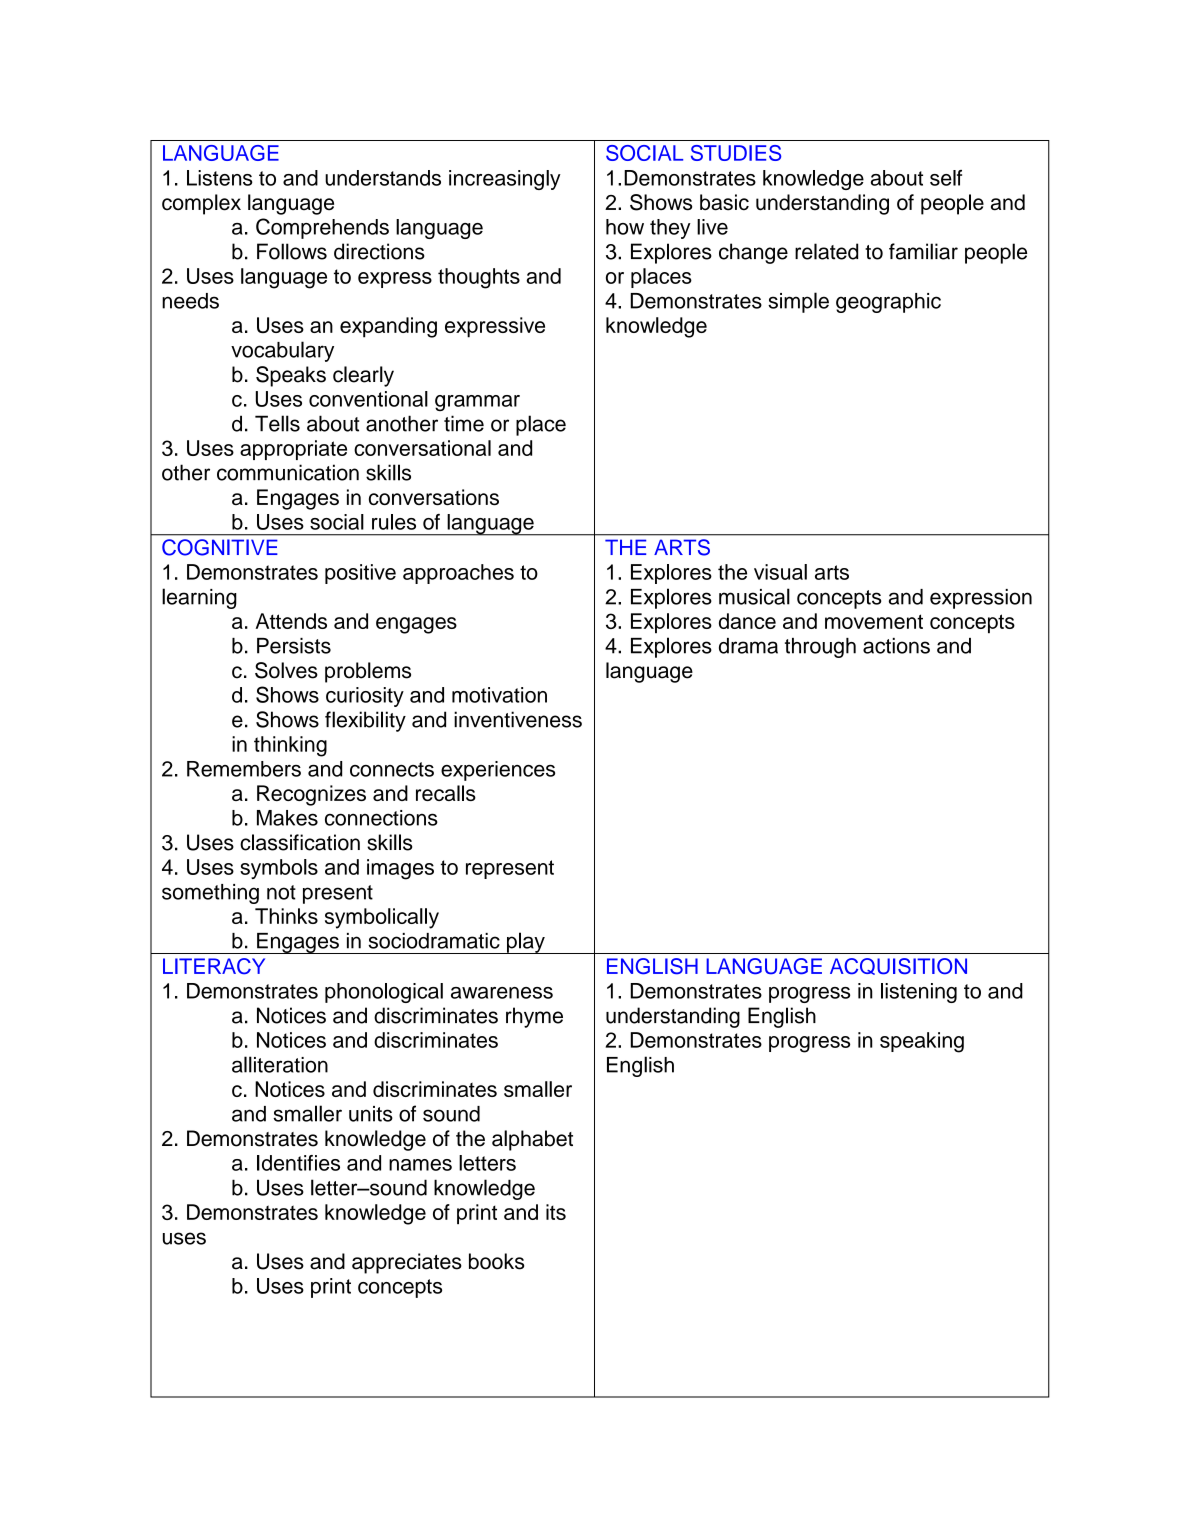 The height and width of the page is (1539, 1189). What do you see at coordinates (898, 966) in the page?
I see `ACQUISITION` at bounding box center [898, 966].
